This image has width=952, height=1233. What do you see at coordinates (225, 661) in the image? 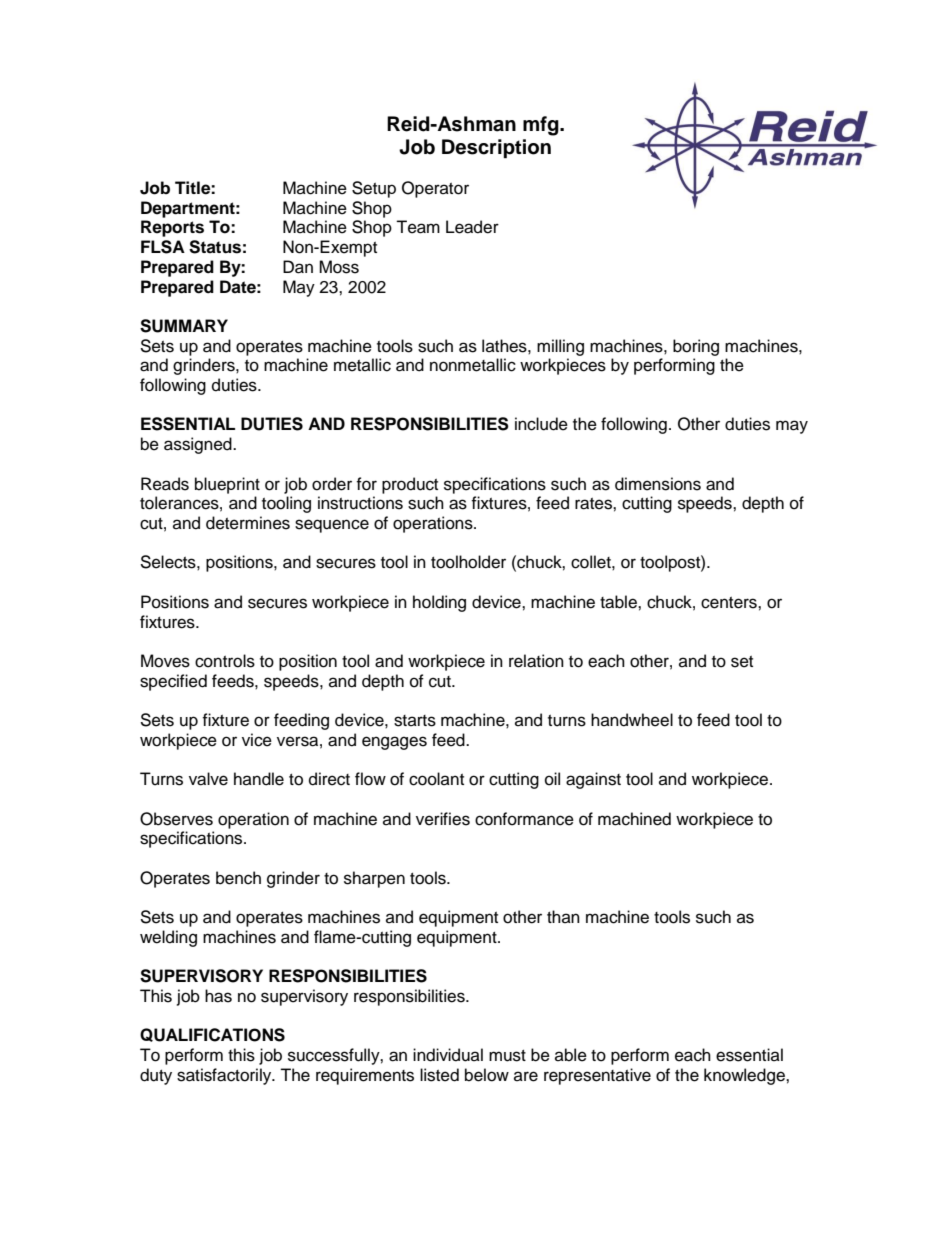
I see `controls` at bounding box center [225, 661].
